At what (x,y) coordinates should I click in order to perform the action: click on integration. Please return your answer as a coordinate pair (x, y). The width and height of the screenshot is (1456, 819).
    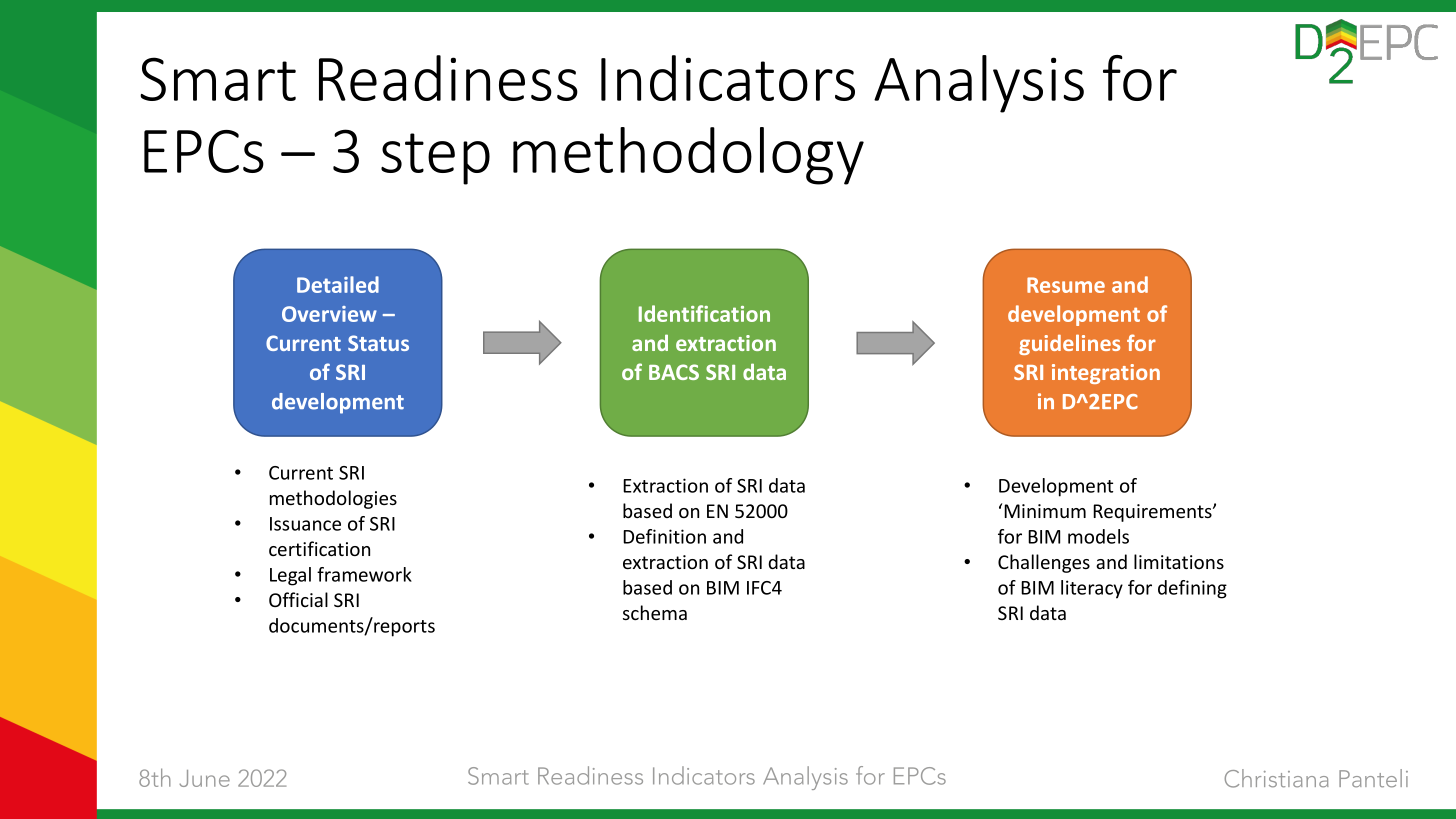
    Looking at the image, I should click on (1106, 374).
